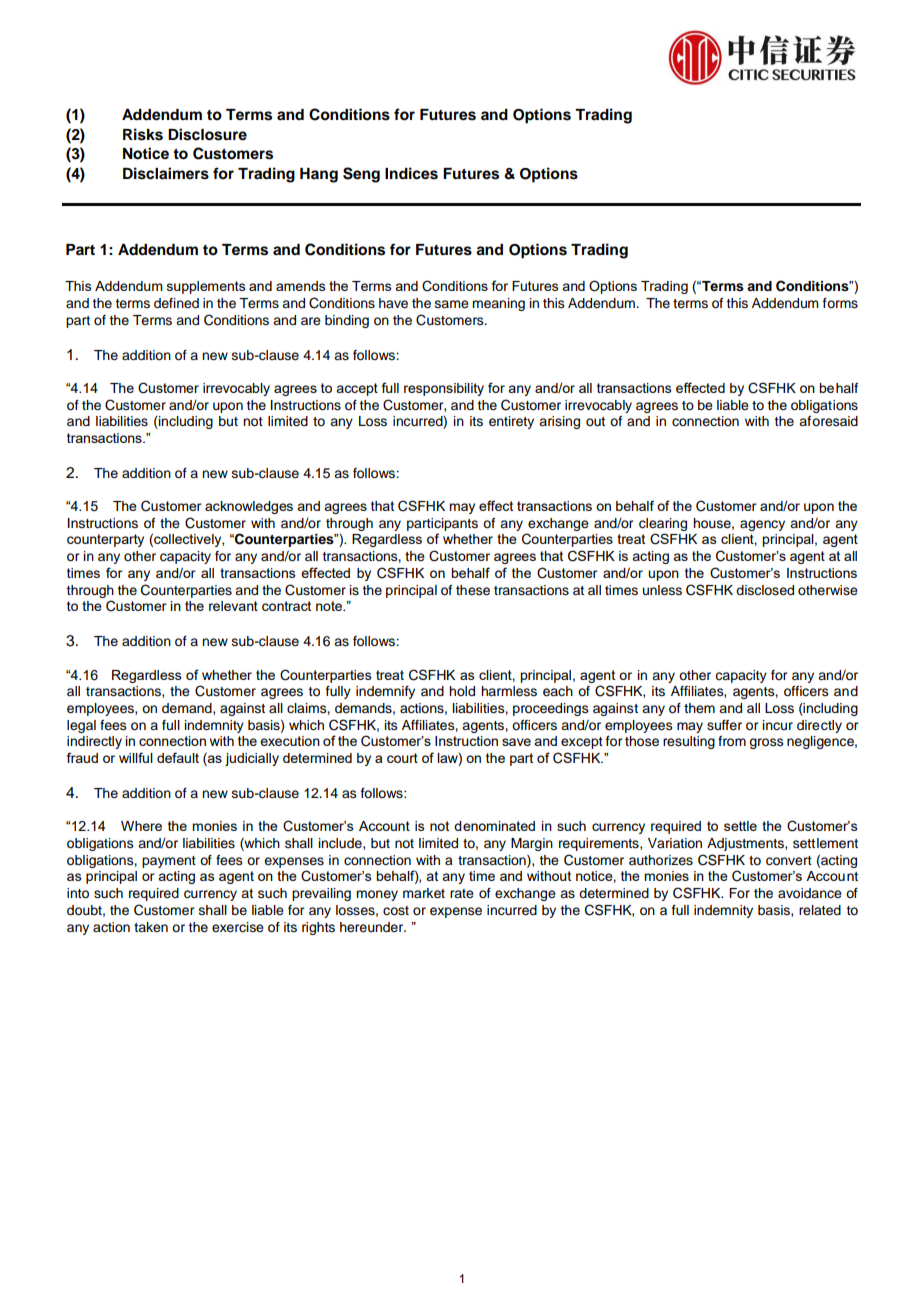  What do you see at coordinates (411, 173) in the page?
I see `Indices` at bounding box center [411, 173].
